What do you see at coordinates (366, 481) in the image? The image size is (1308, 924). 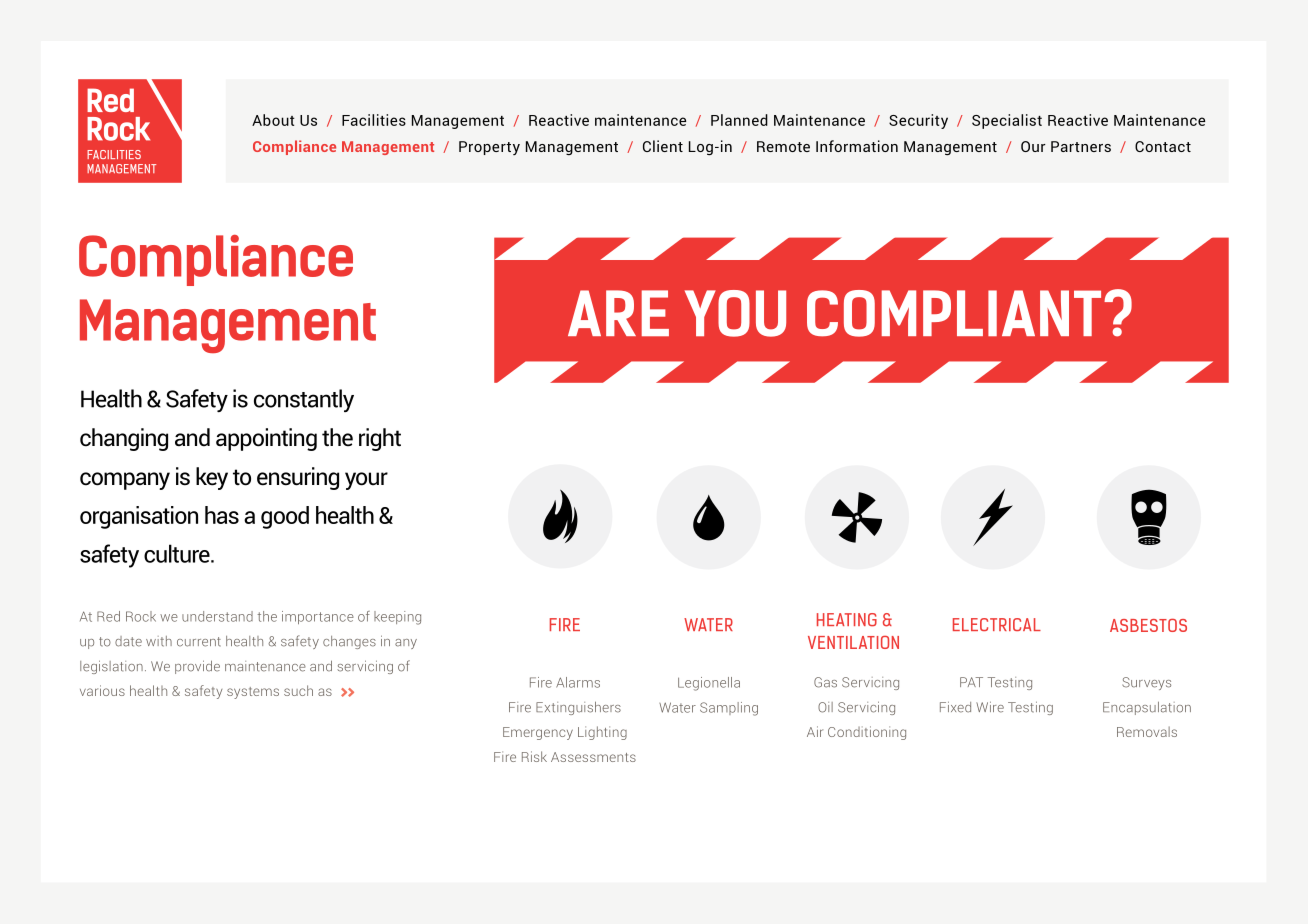 I see `your` at bounding box center [366, 481].
